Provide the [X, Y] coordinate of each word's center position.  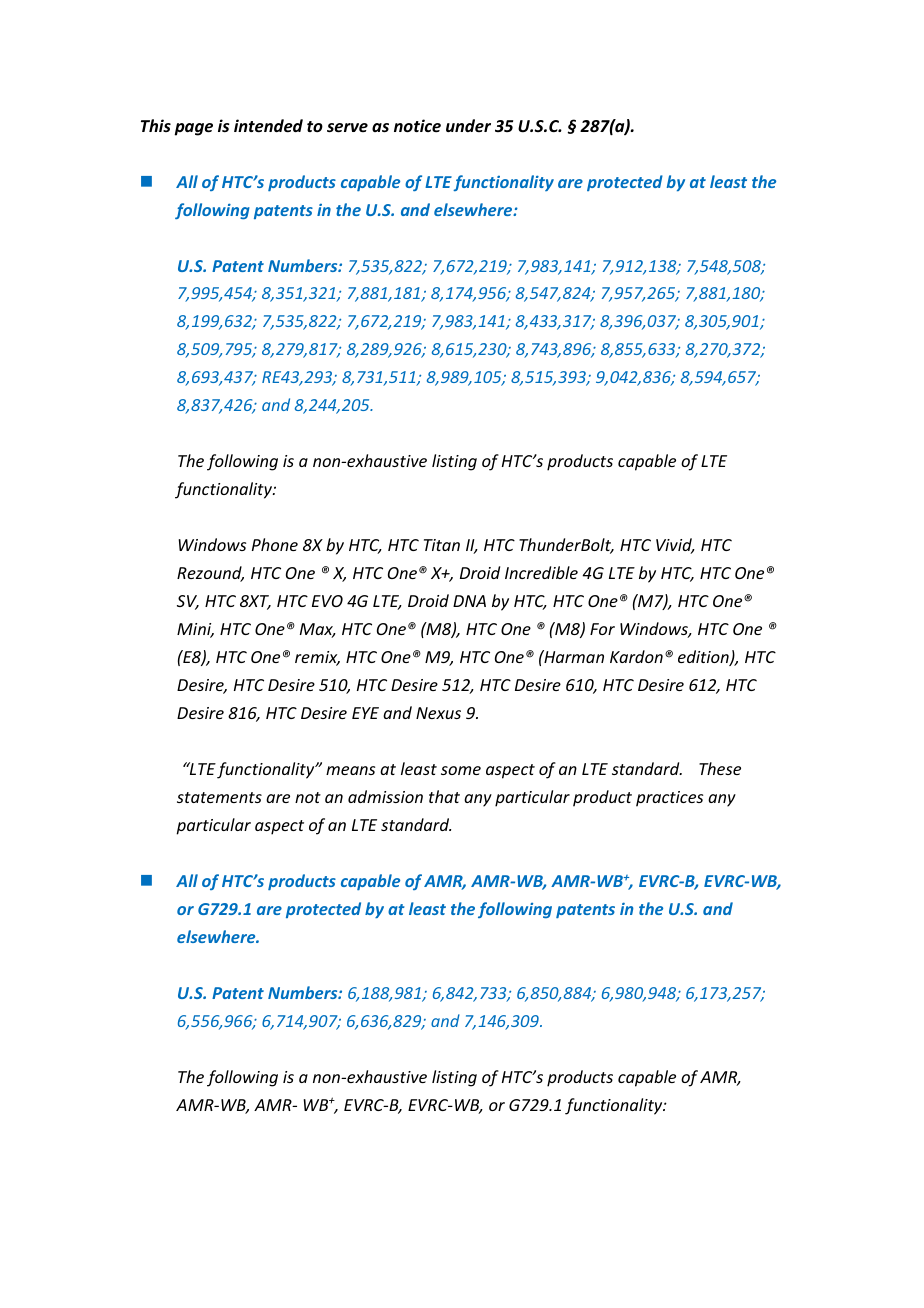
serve [347, 128]
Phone [275, 544]
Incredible [541, 572]
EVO [327, 601]
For [602, 629]
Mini [195, 630]
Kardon [636, 656]
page [193, 129]
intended [268, 126]
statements [219, 797]
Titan [442, 545]
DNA [469, 601]
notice [417, 126]
